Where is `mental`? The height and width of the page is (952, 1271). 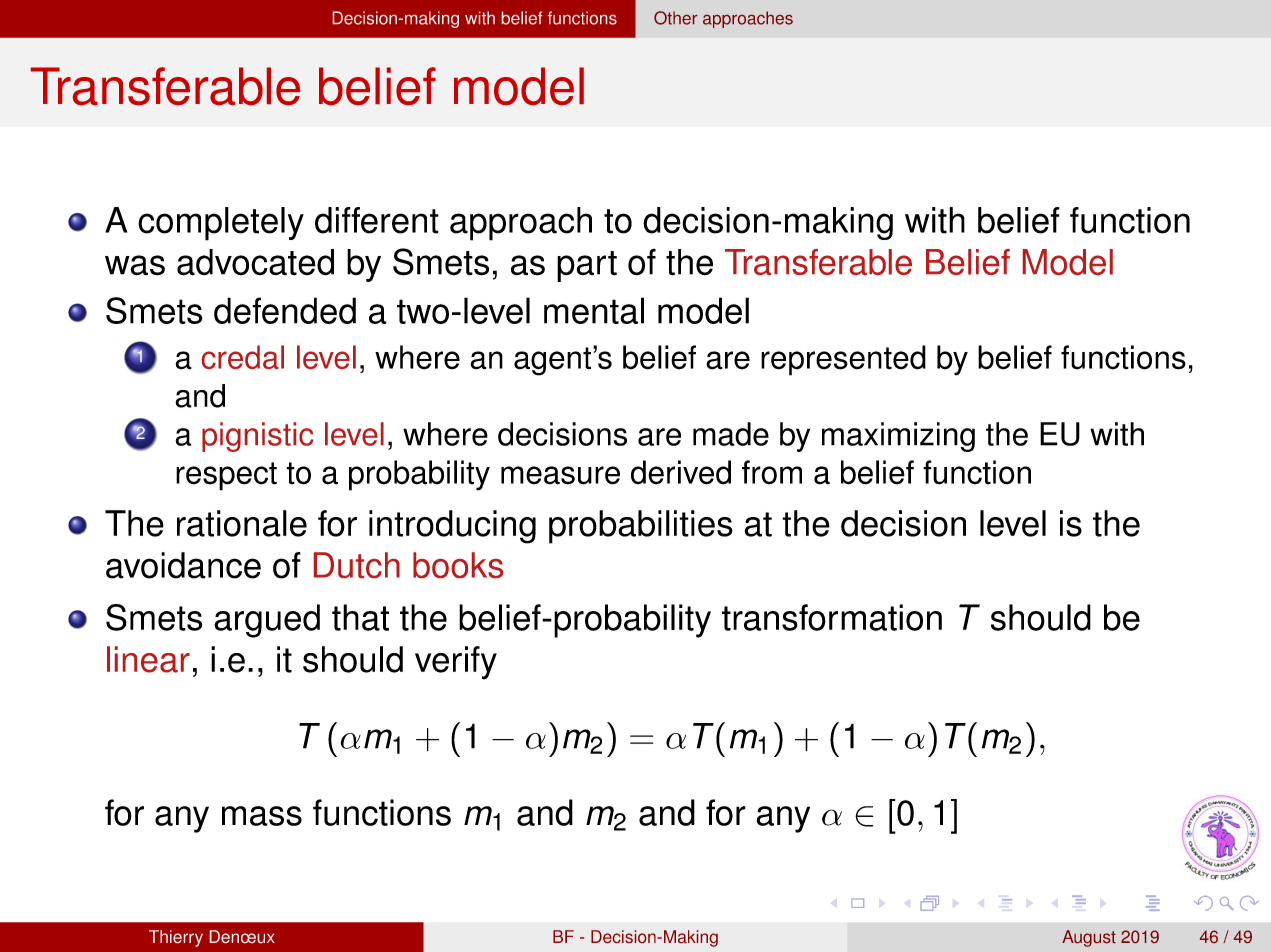 mental is located at coordinates (594, 310).
